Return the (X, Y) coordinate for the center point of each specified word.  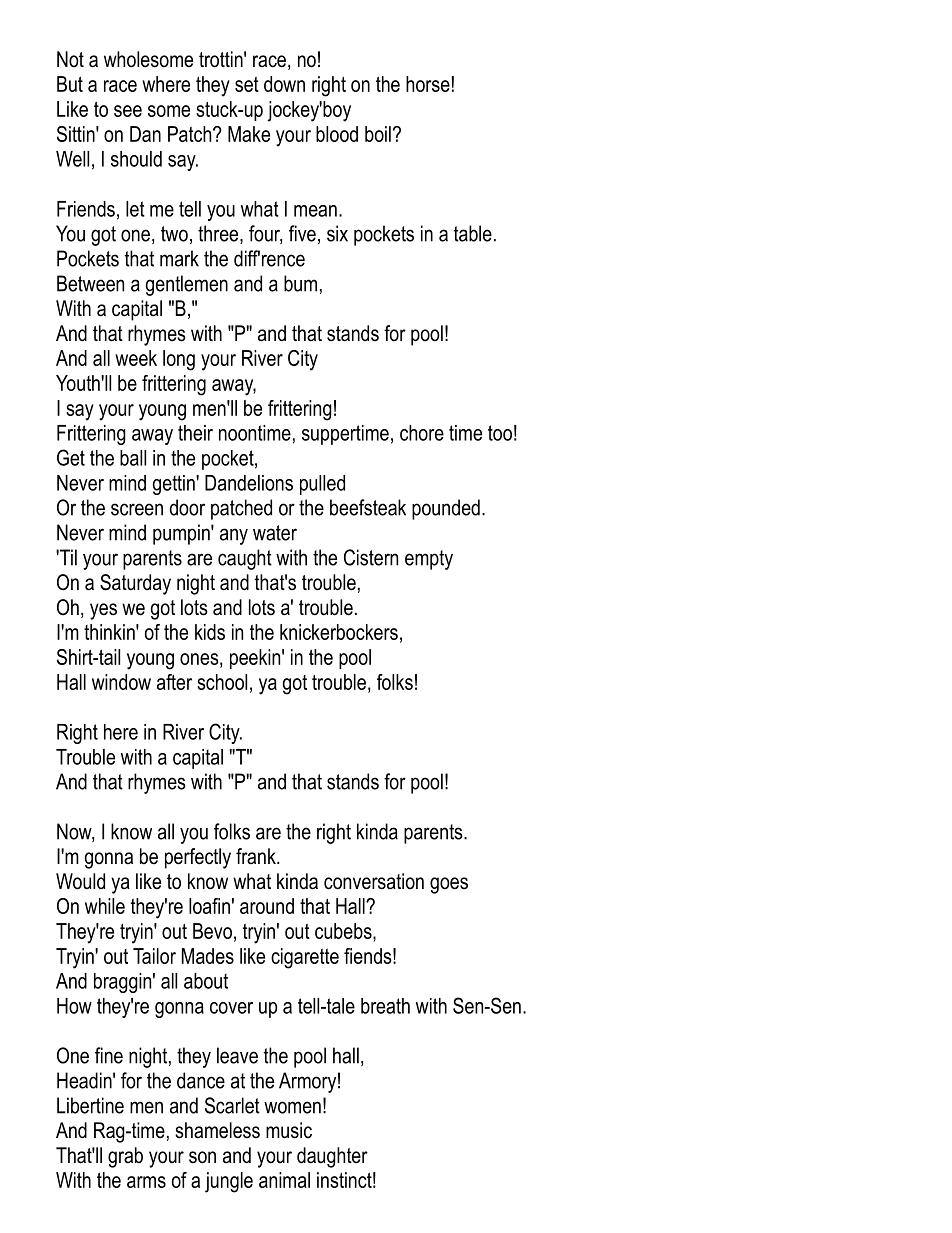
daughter (332, 1157)
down (284, 84)
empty (429, 560)
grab (125, 1157)
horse (428, 84)
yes (103, 611)
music (289, 1130)
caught (245, 559)
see (128, 111)
